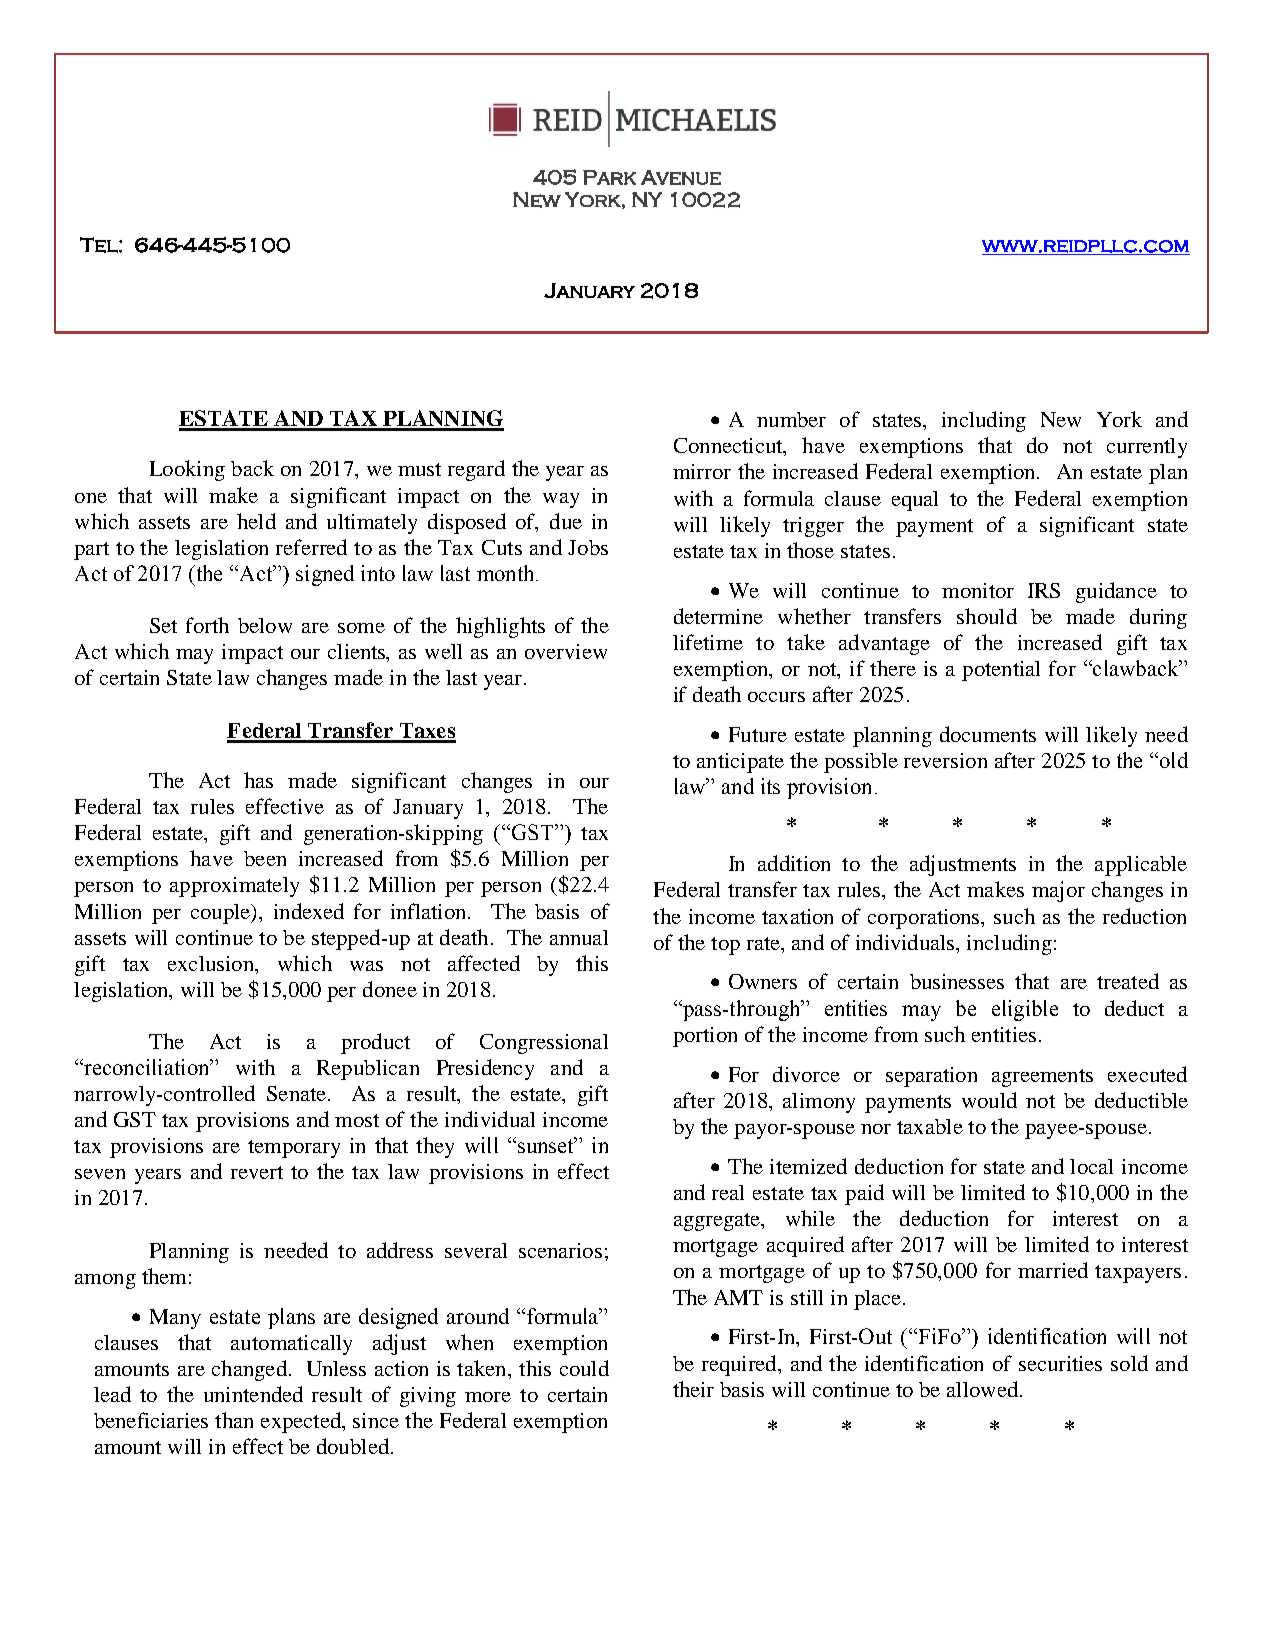 The image size is (1262, 1633). What do you see at coordinates (234, 1420) in the document?
I see `than` at bounding box center [234, 1420].
